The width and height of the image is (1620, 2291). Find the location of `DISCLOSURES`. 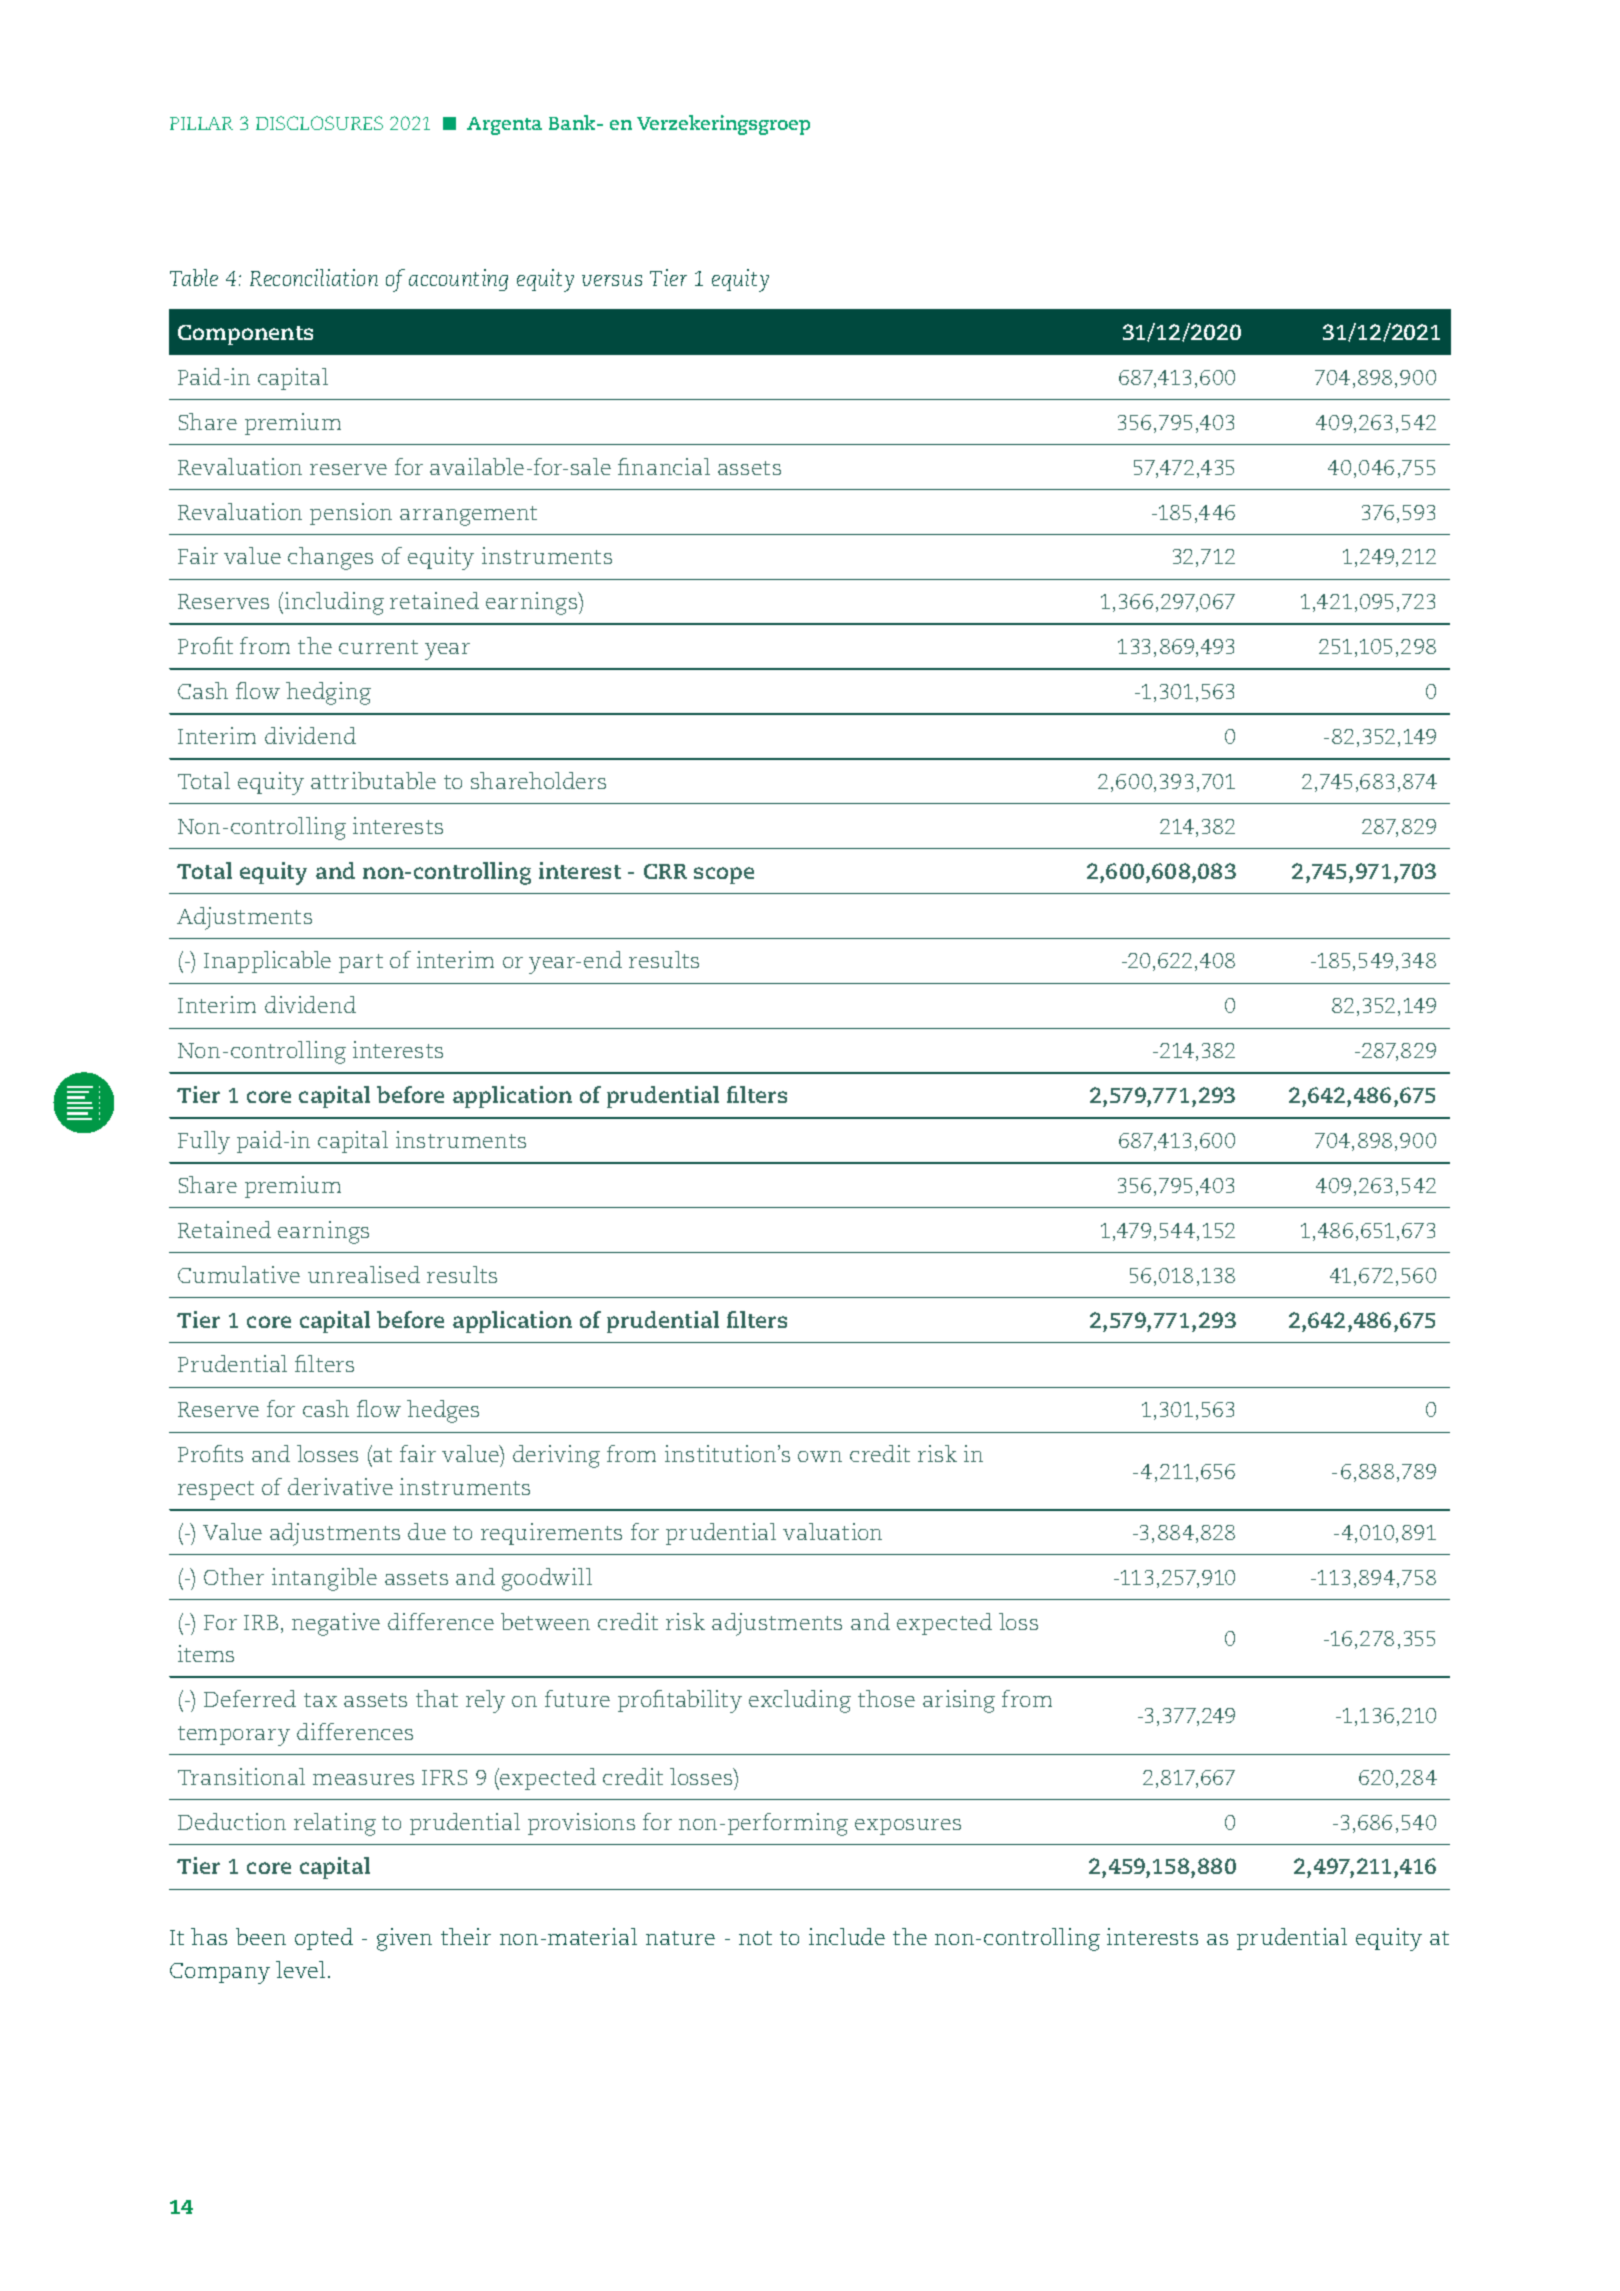

DISCLOSURES is located at coordinates (319, 123).
